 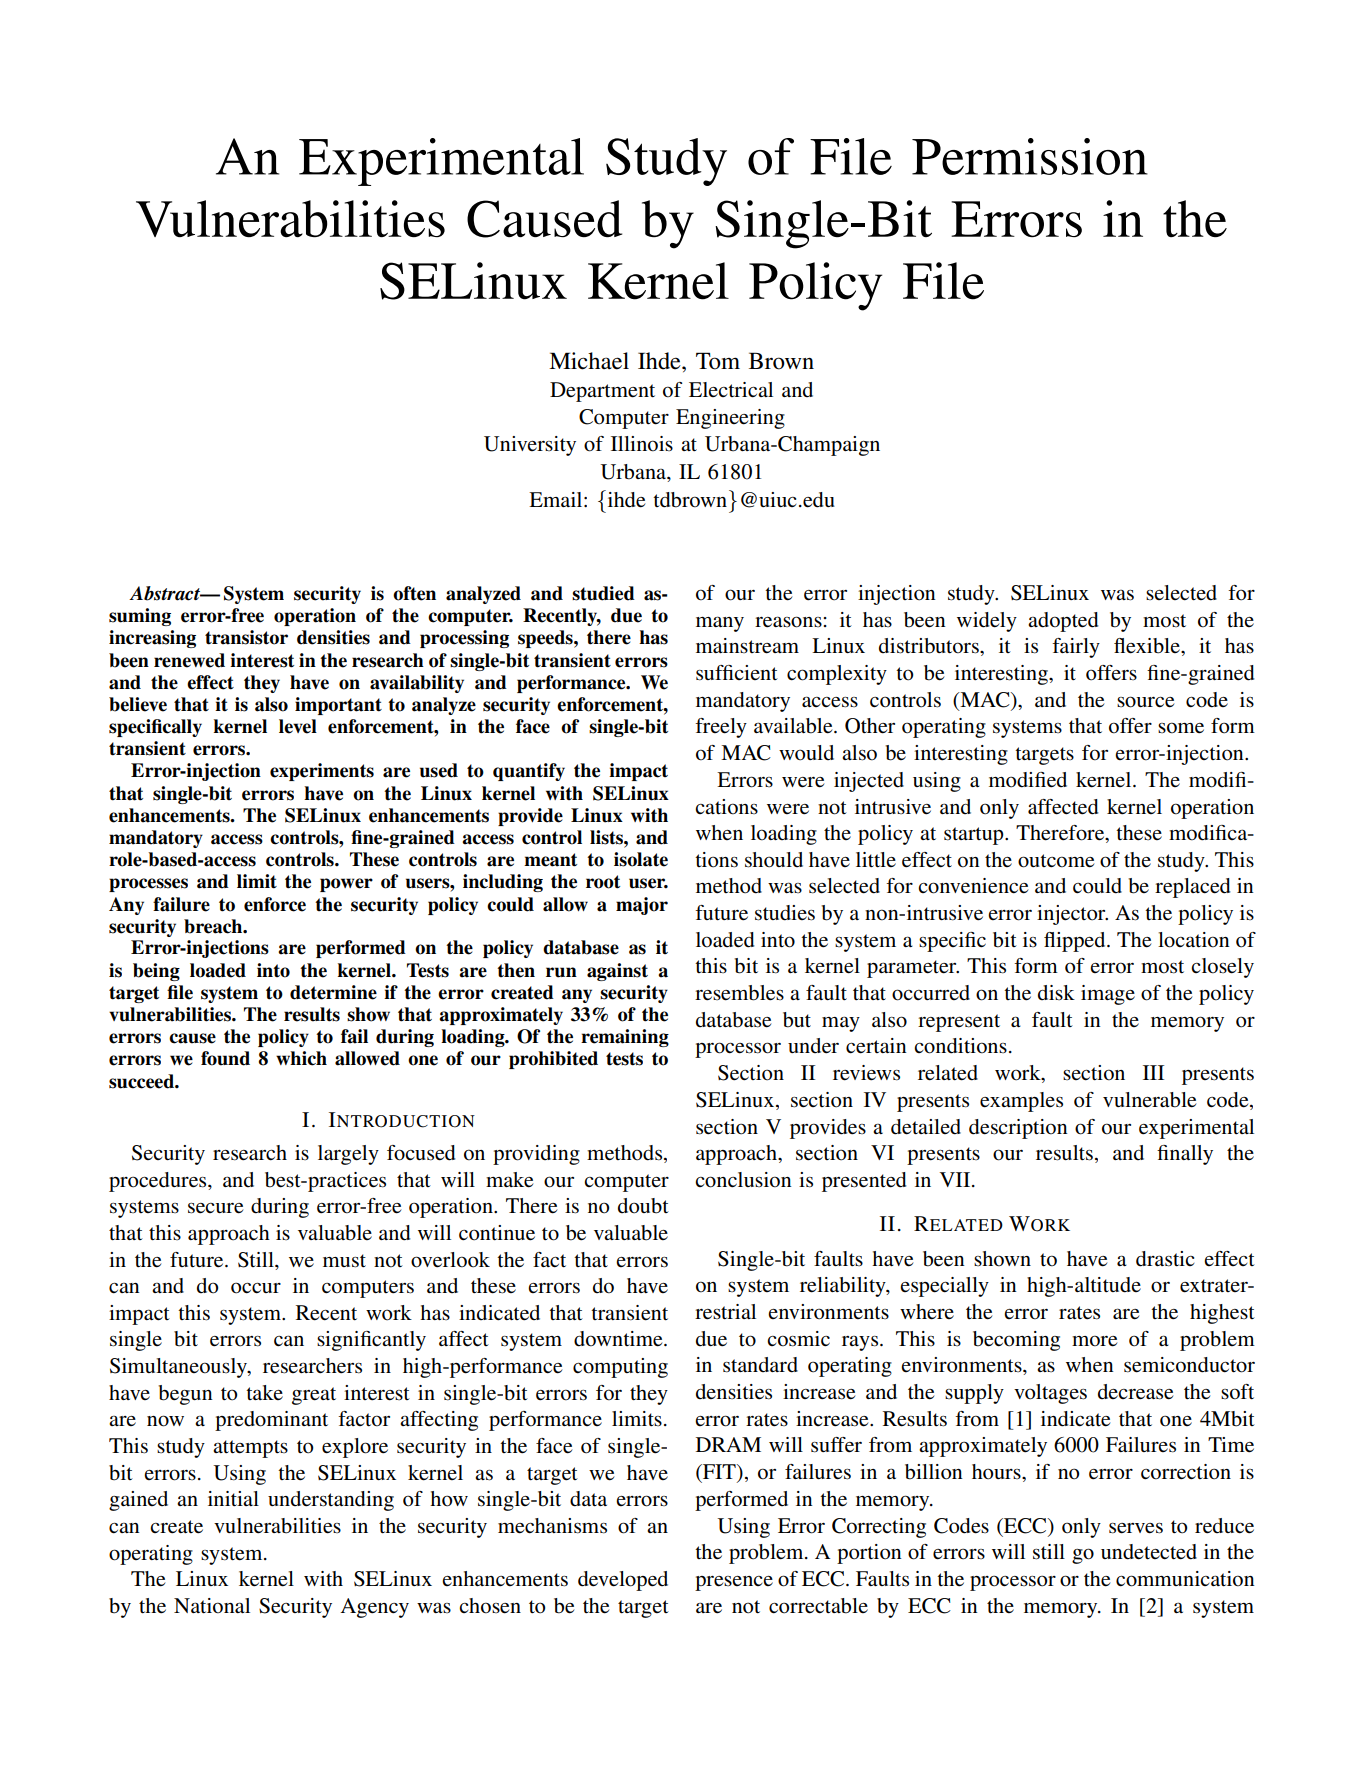 What do you see at coordinates (1149, 1552) in the page?
I see `undetected` at bounding box center [1149, 1552].
